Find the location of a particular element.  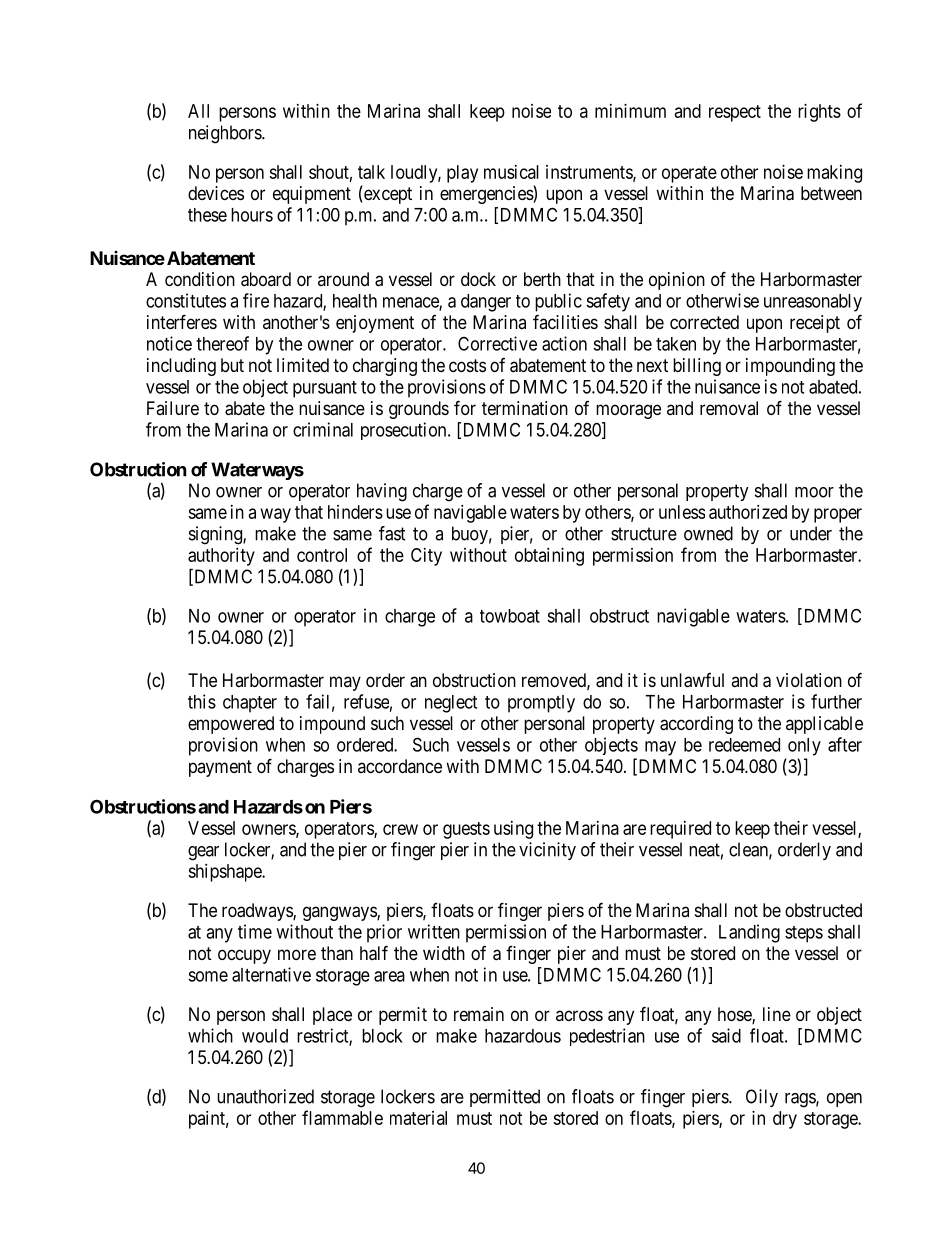

under is located at coordinates (811, 533).
